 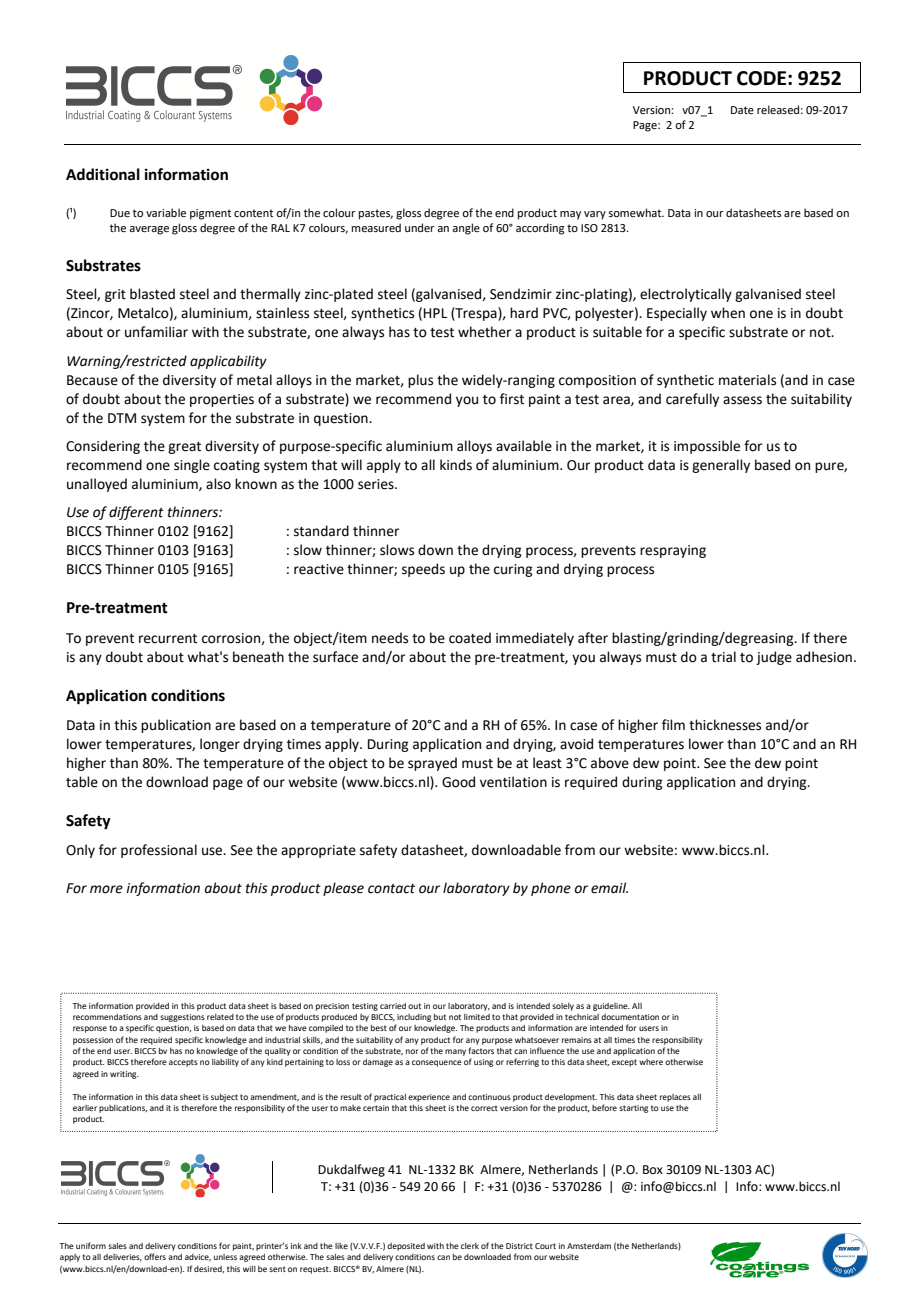 What do you see at coordinates (391, 889) in the screenshot?
I see `contact` at bounding box center [391, 889].
